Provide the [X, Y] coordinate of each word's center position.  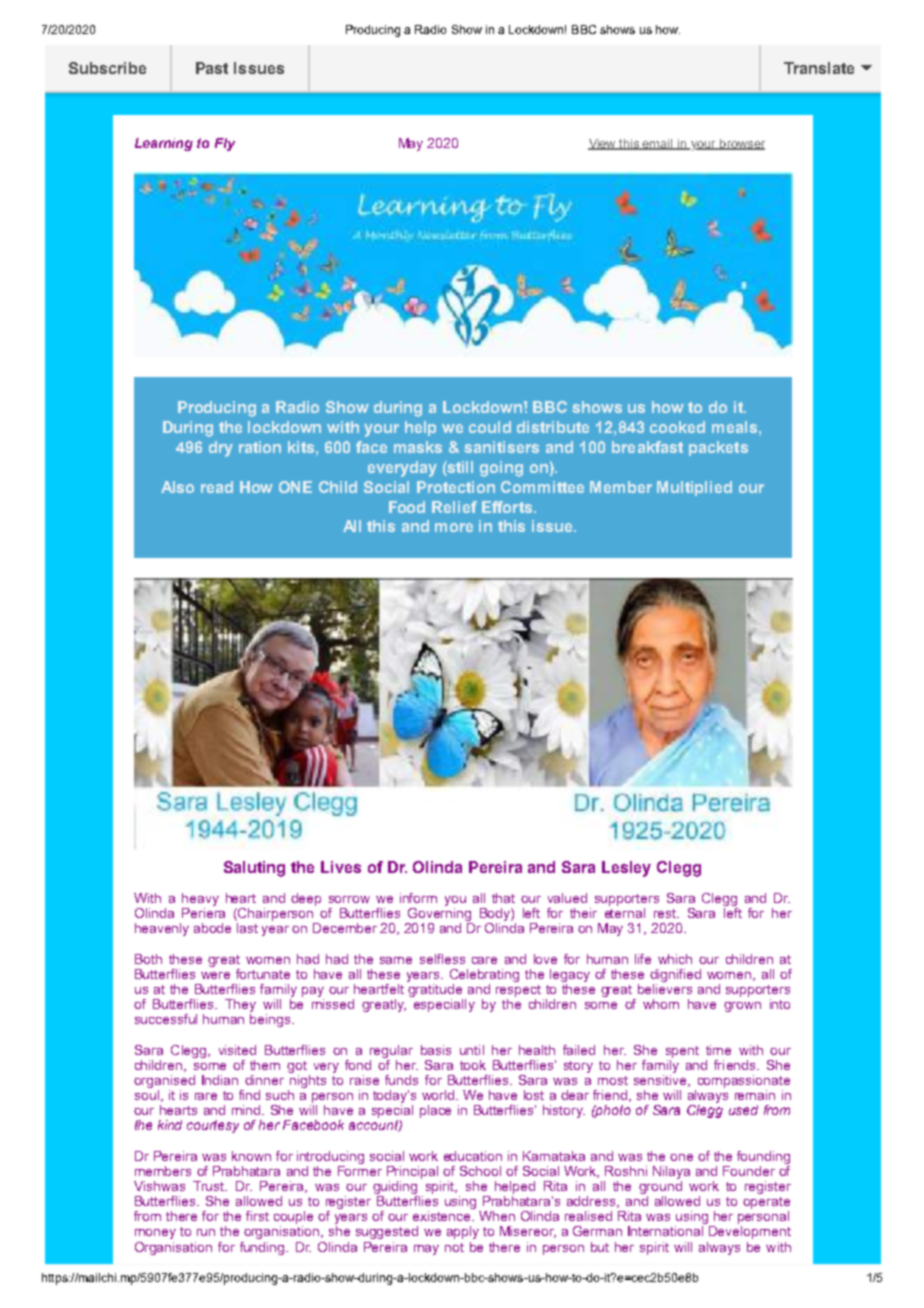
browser [741, 144]
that [503, 898]
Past [212, 68]
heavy [200, 899]
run [206, 1232]
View [603, 144]
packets [718, 448]
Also [177, 487]
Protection [456, 487]
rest [666, 913]
